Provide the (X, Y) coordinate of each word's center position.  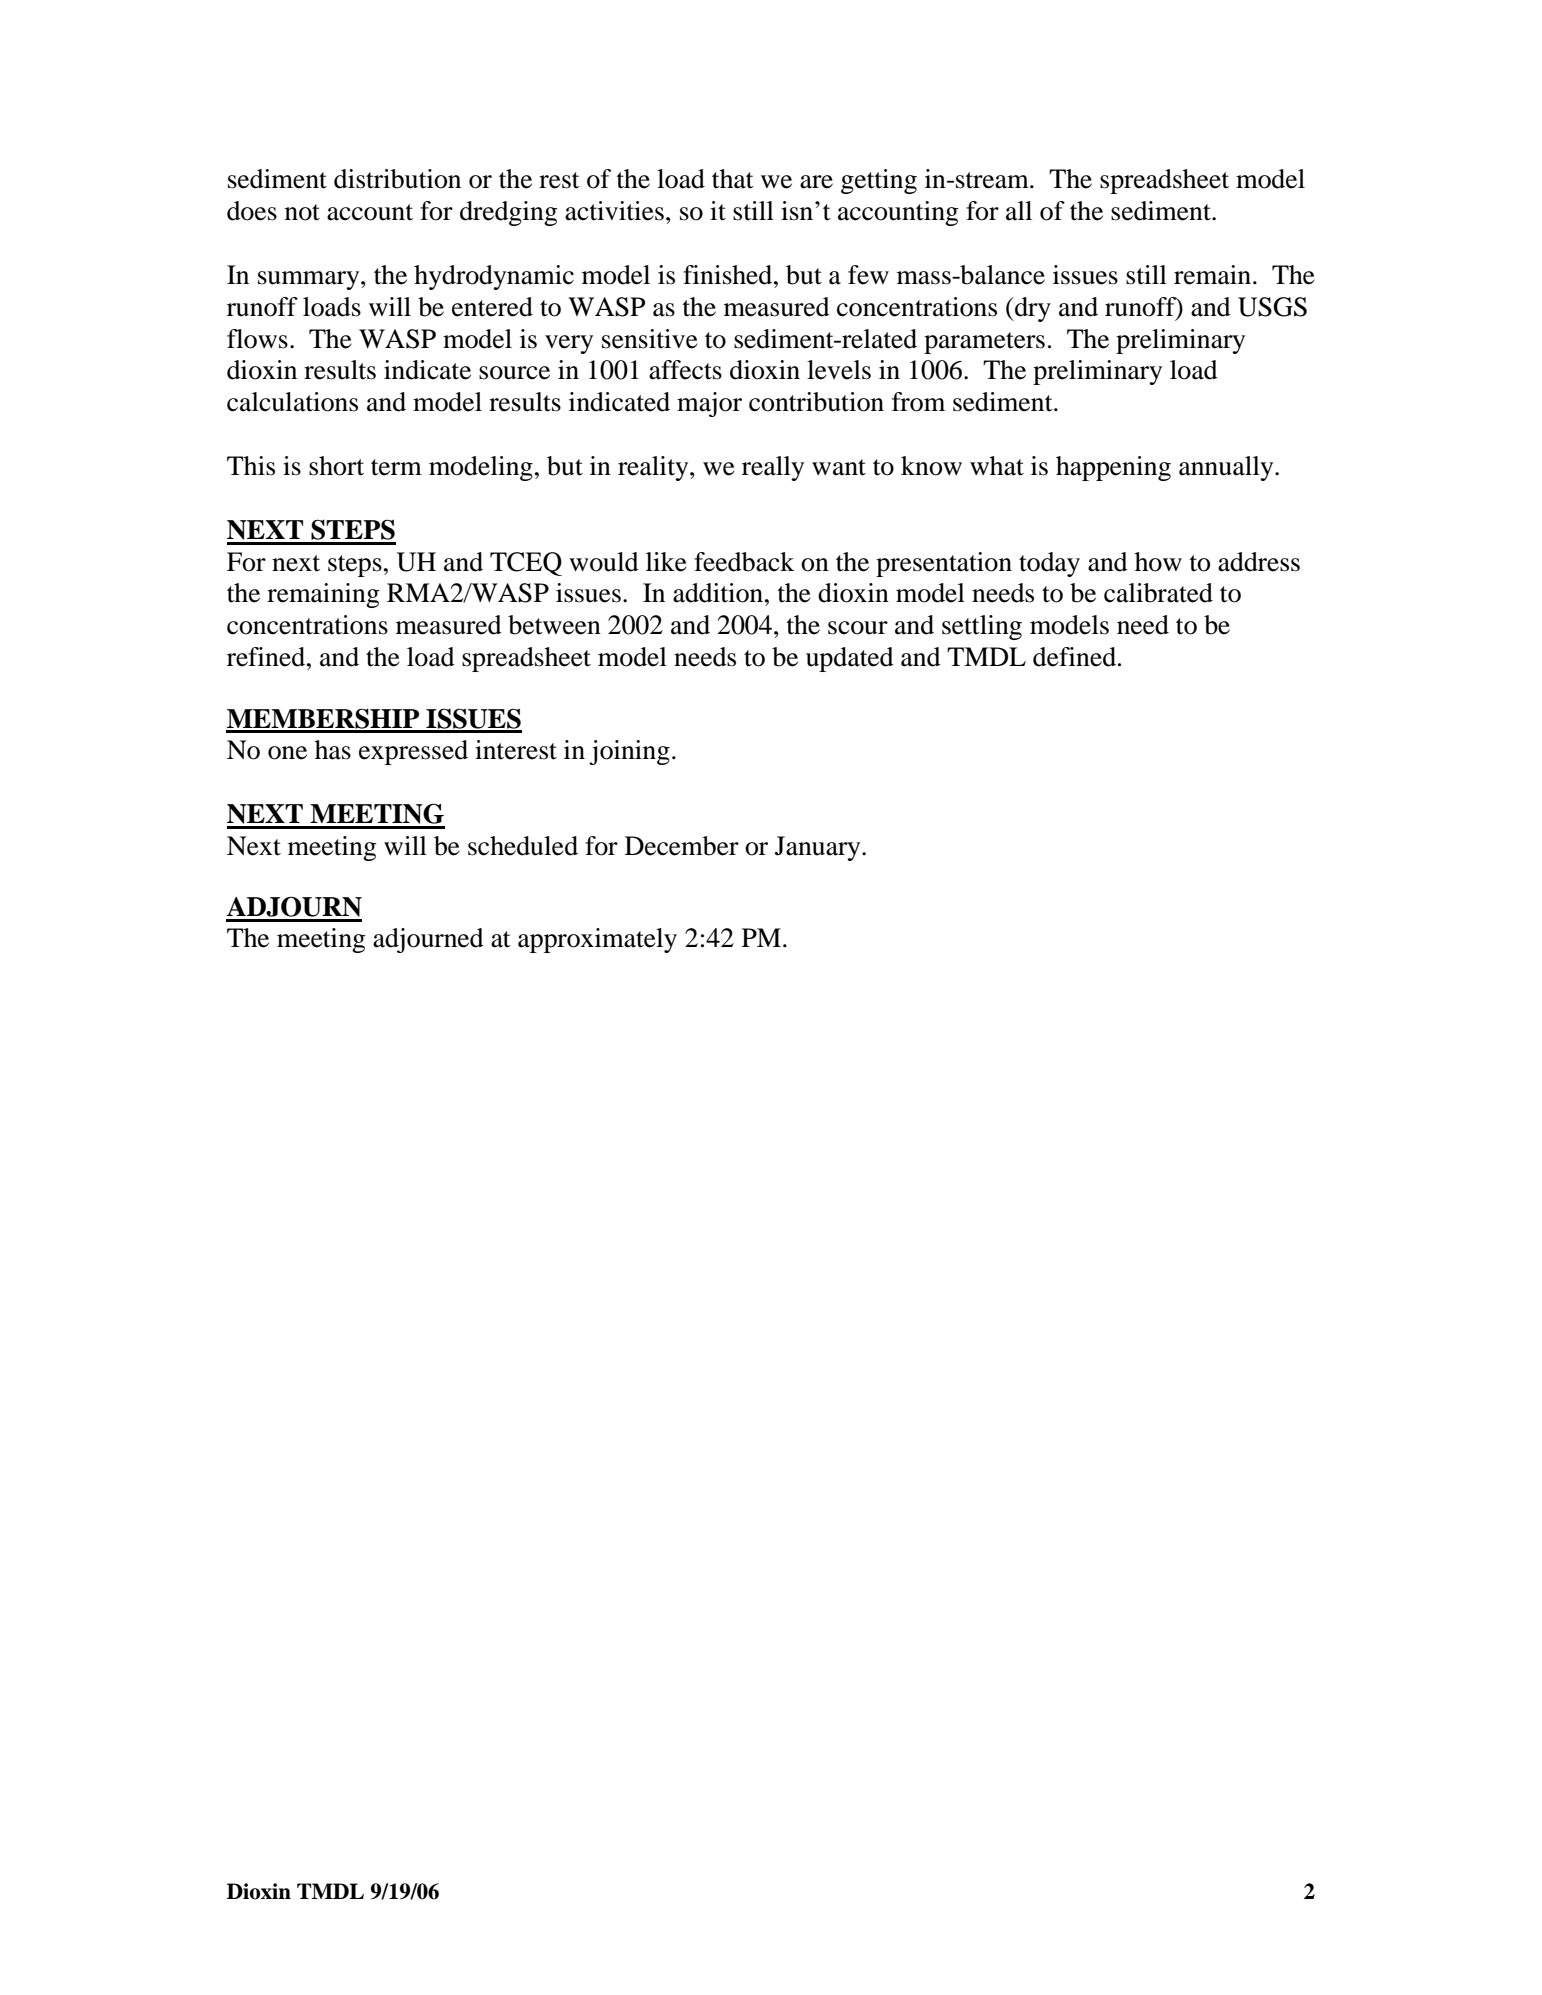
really (773, 468)
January (819, 848)
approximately (597, 940)
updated (850, 659)
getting (879, 181)
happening (1113, 468)
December (682, 846)
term (396, 467)
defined (1074, 657)
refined (267, 657)
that (733, 179)
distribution (397, 179)
